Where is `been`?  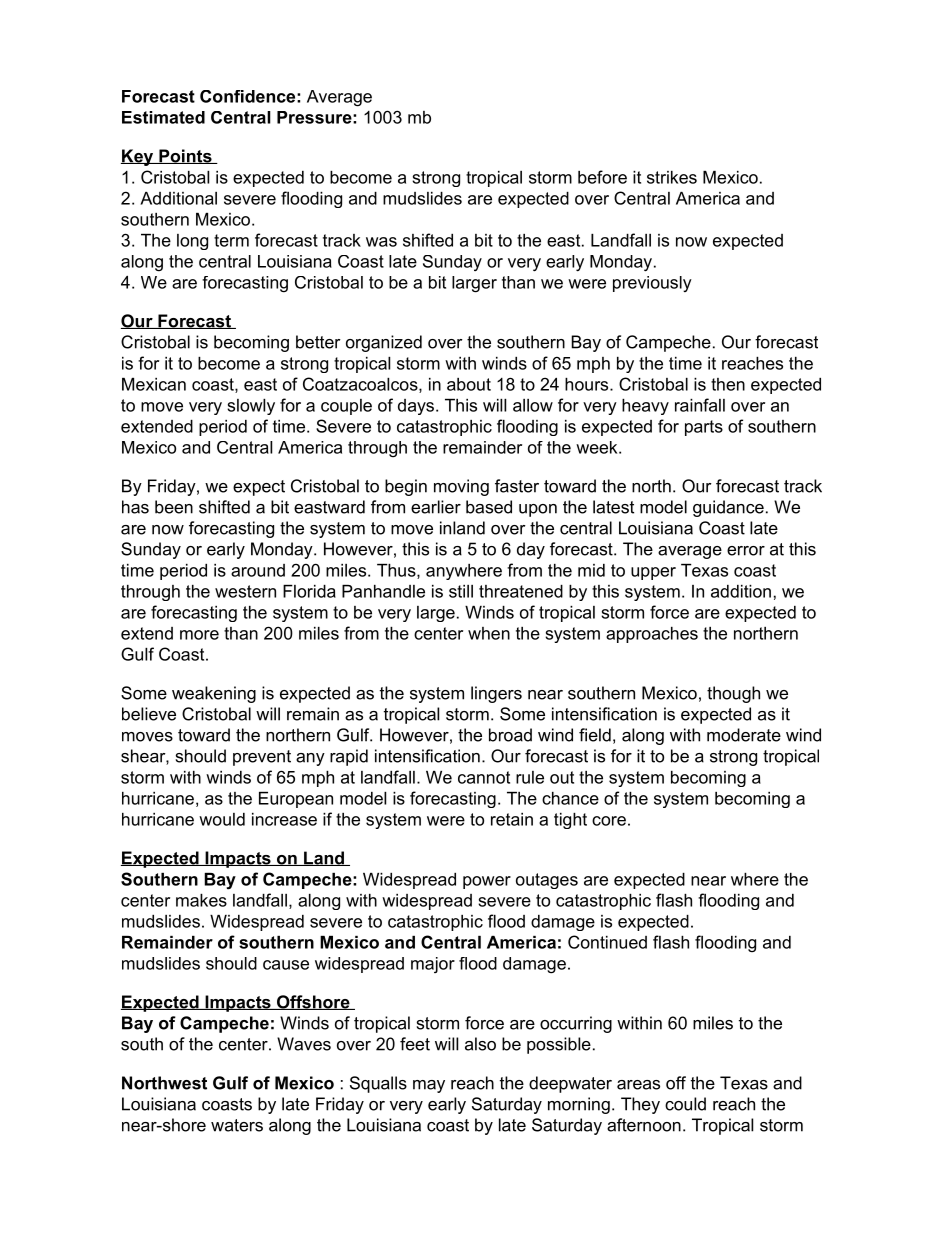
been is located at coordinates (174, 507).
